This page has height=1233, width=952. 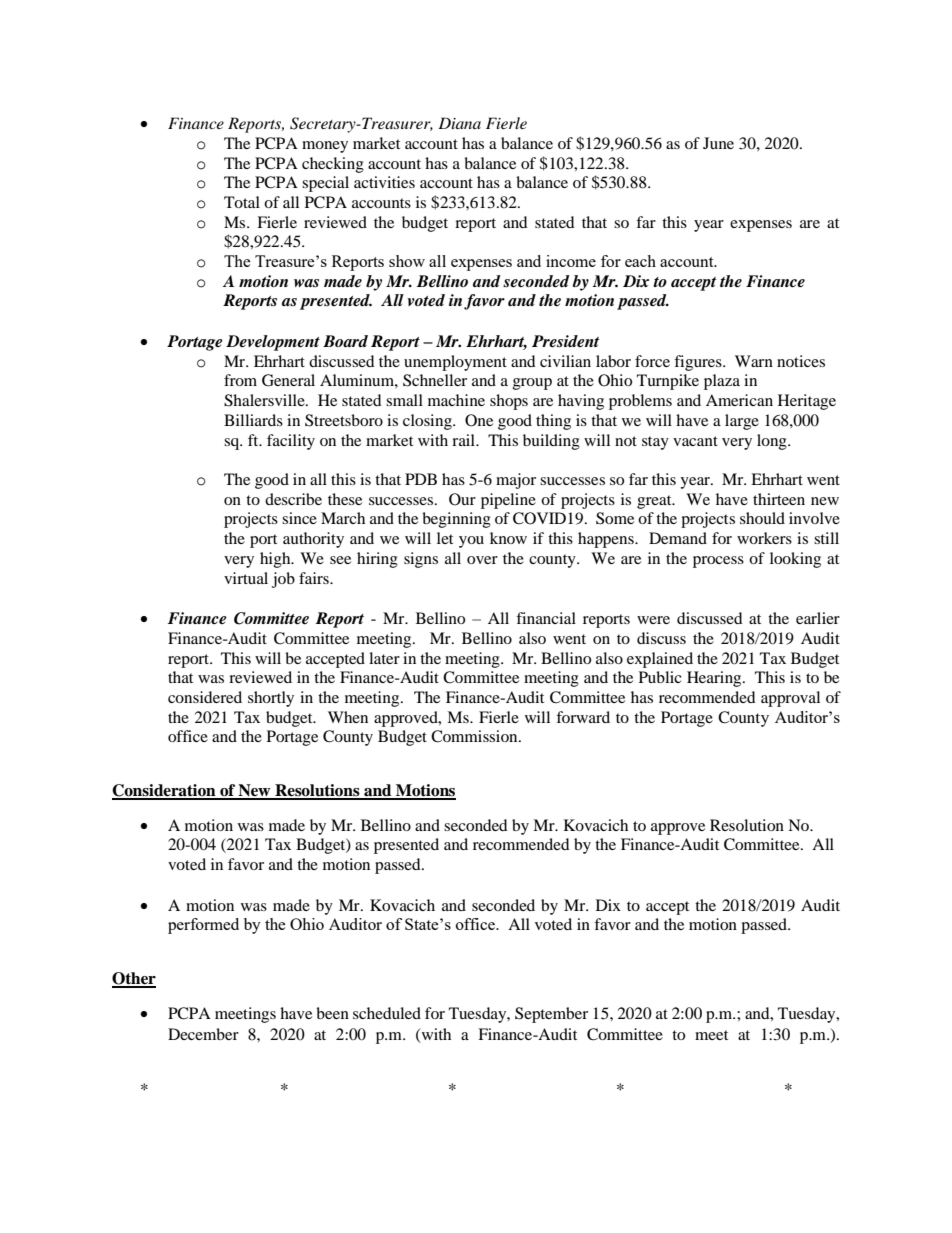 I want to click on Total, so click(x=242, y=202).
